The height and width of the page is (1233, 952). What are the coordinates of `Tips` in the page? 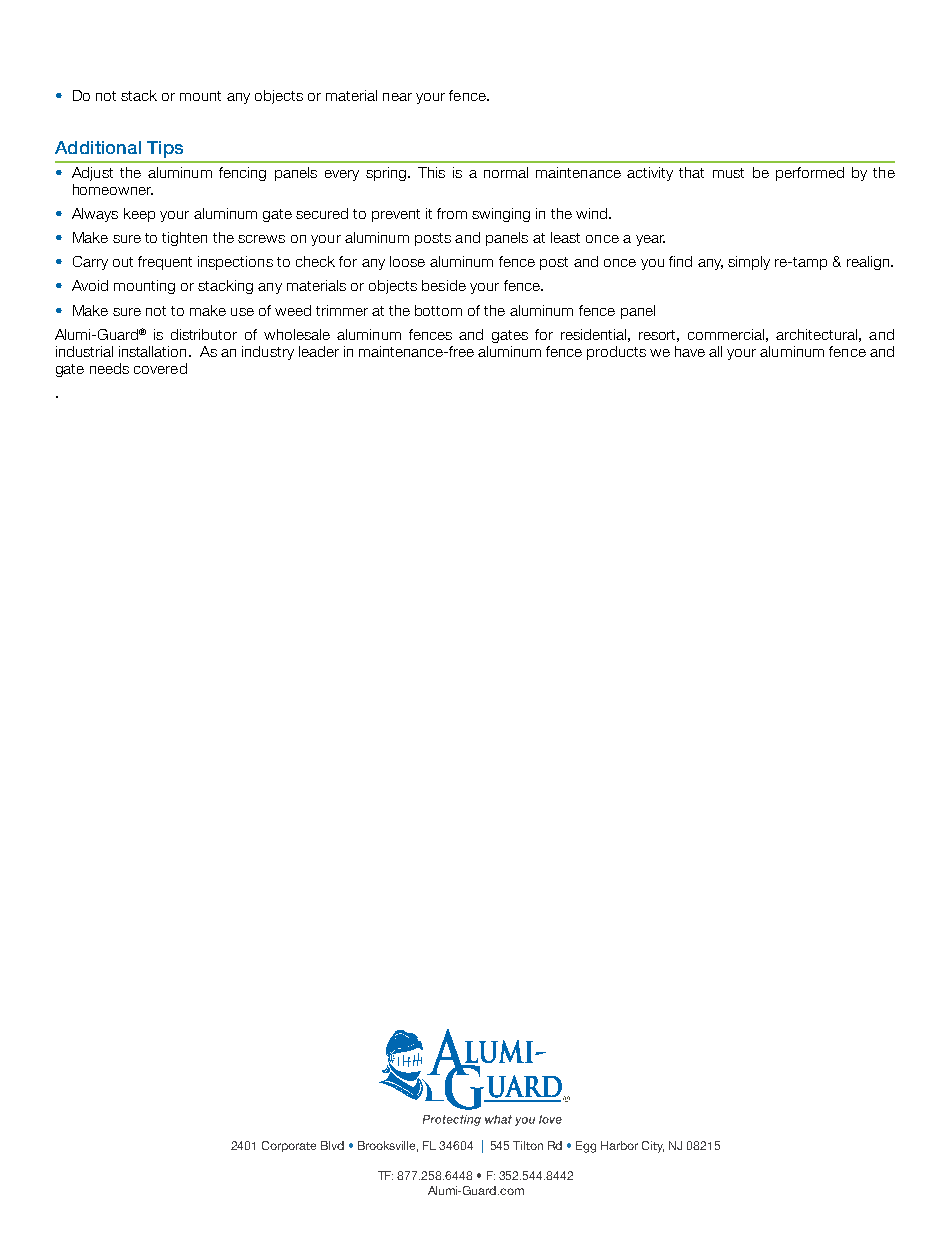 It's located at (165, 149).
